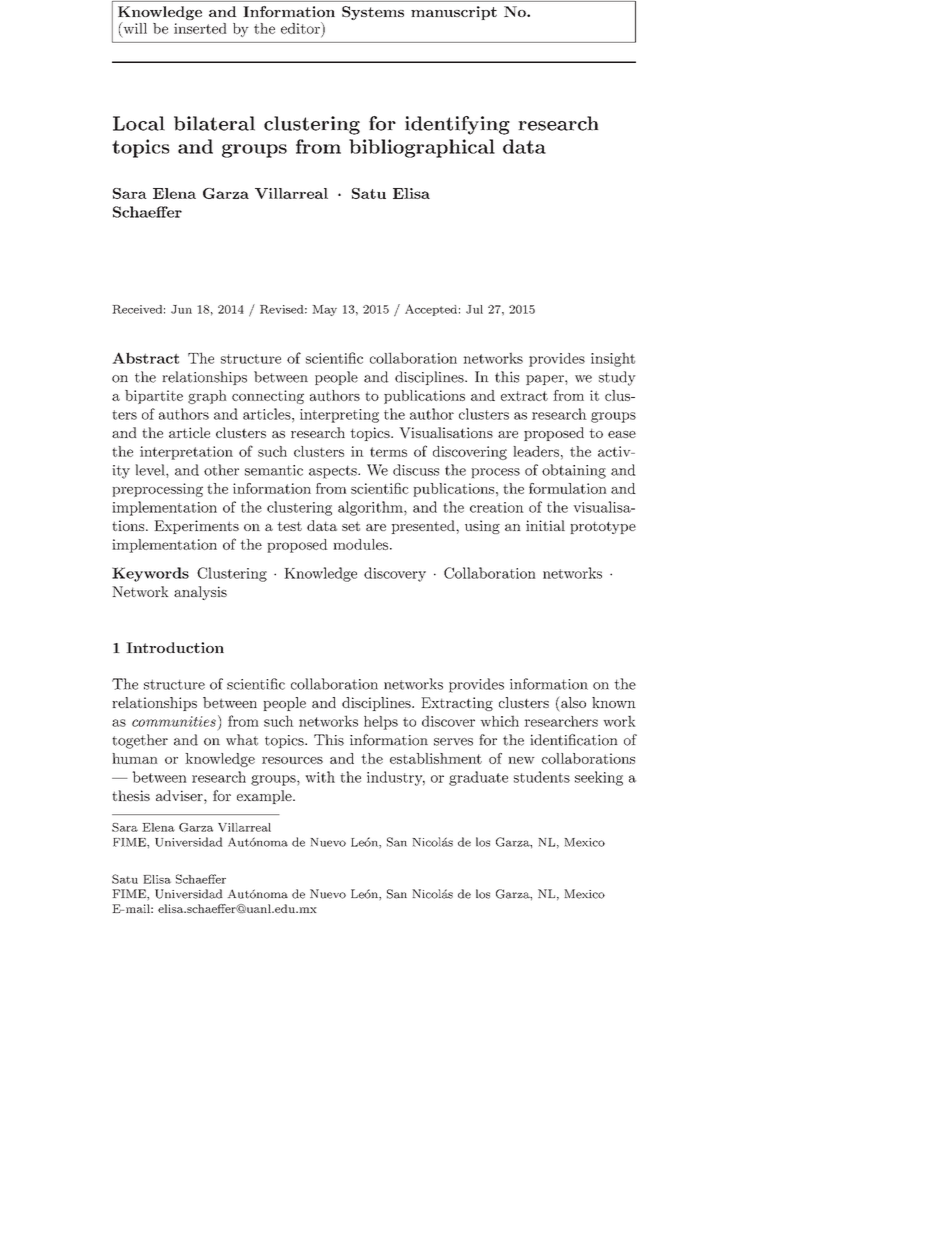  Describe the element at coordinates (154, 397) in the screenshot. I see `bipartite` at that location.
